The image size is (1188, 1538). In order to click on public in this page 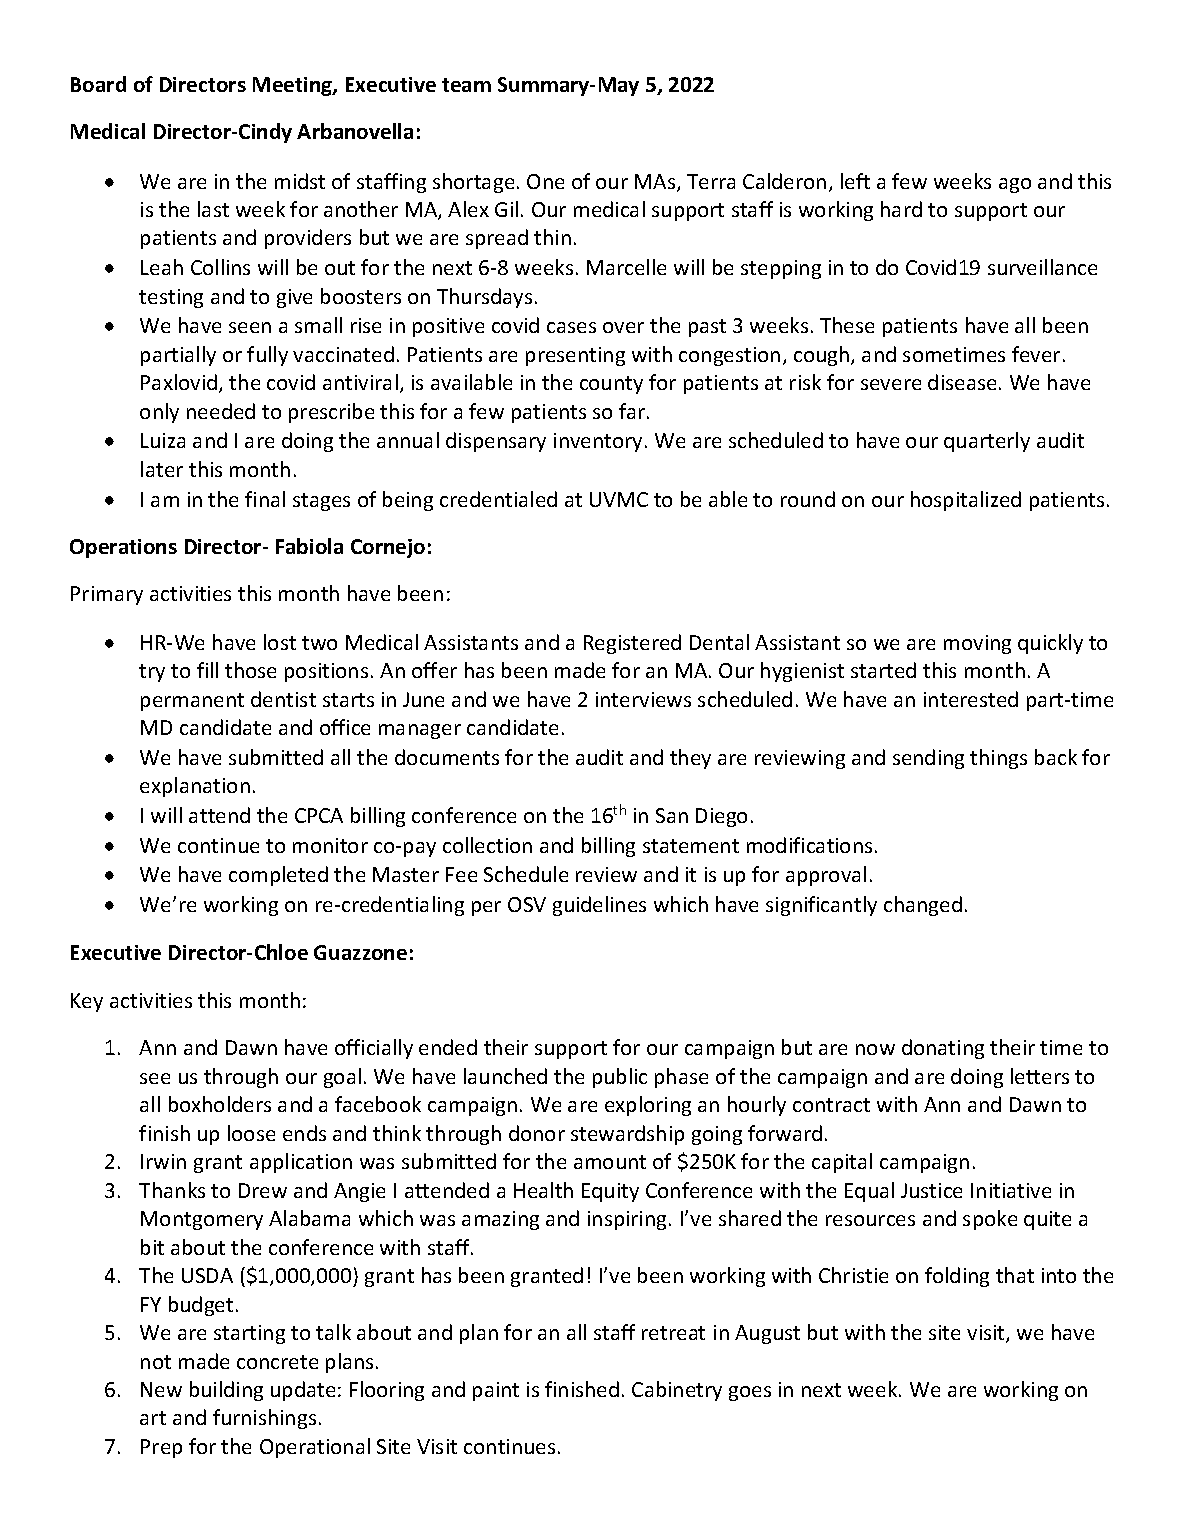, I will do `click(620, 1078)`.
